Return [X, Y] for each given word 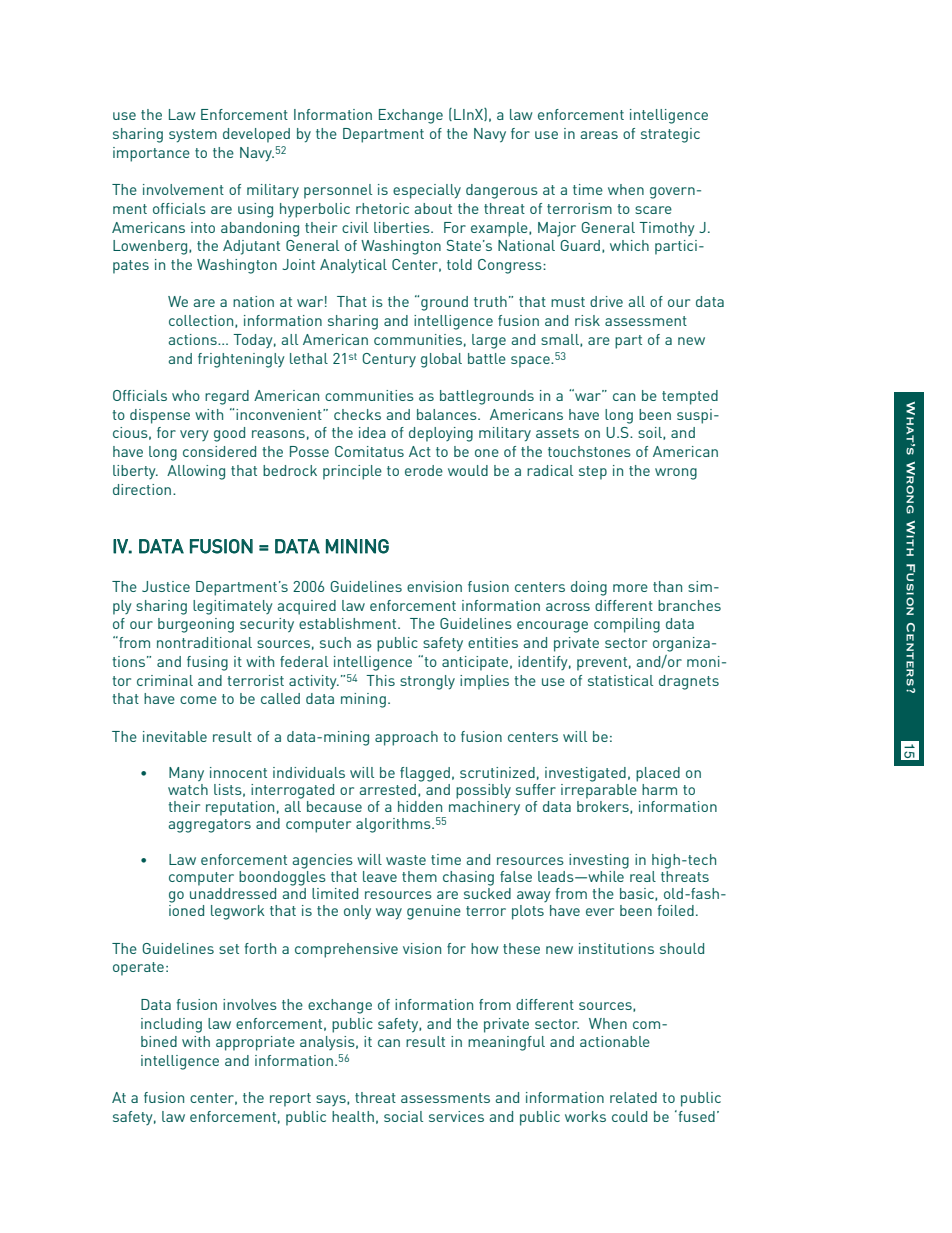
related [633, 1097]
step [593, 473]
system [193, 136]
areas [599, 135]
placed [658, 774]
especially [427, 191]
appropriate [255, 1043]
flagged [425, 774]
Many [186, 774]
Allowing [196, 472]
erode [424, 470]
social [403, 1116]
